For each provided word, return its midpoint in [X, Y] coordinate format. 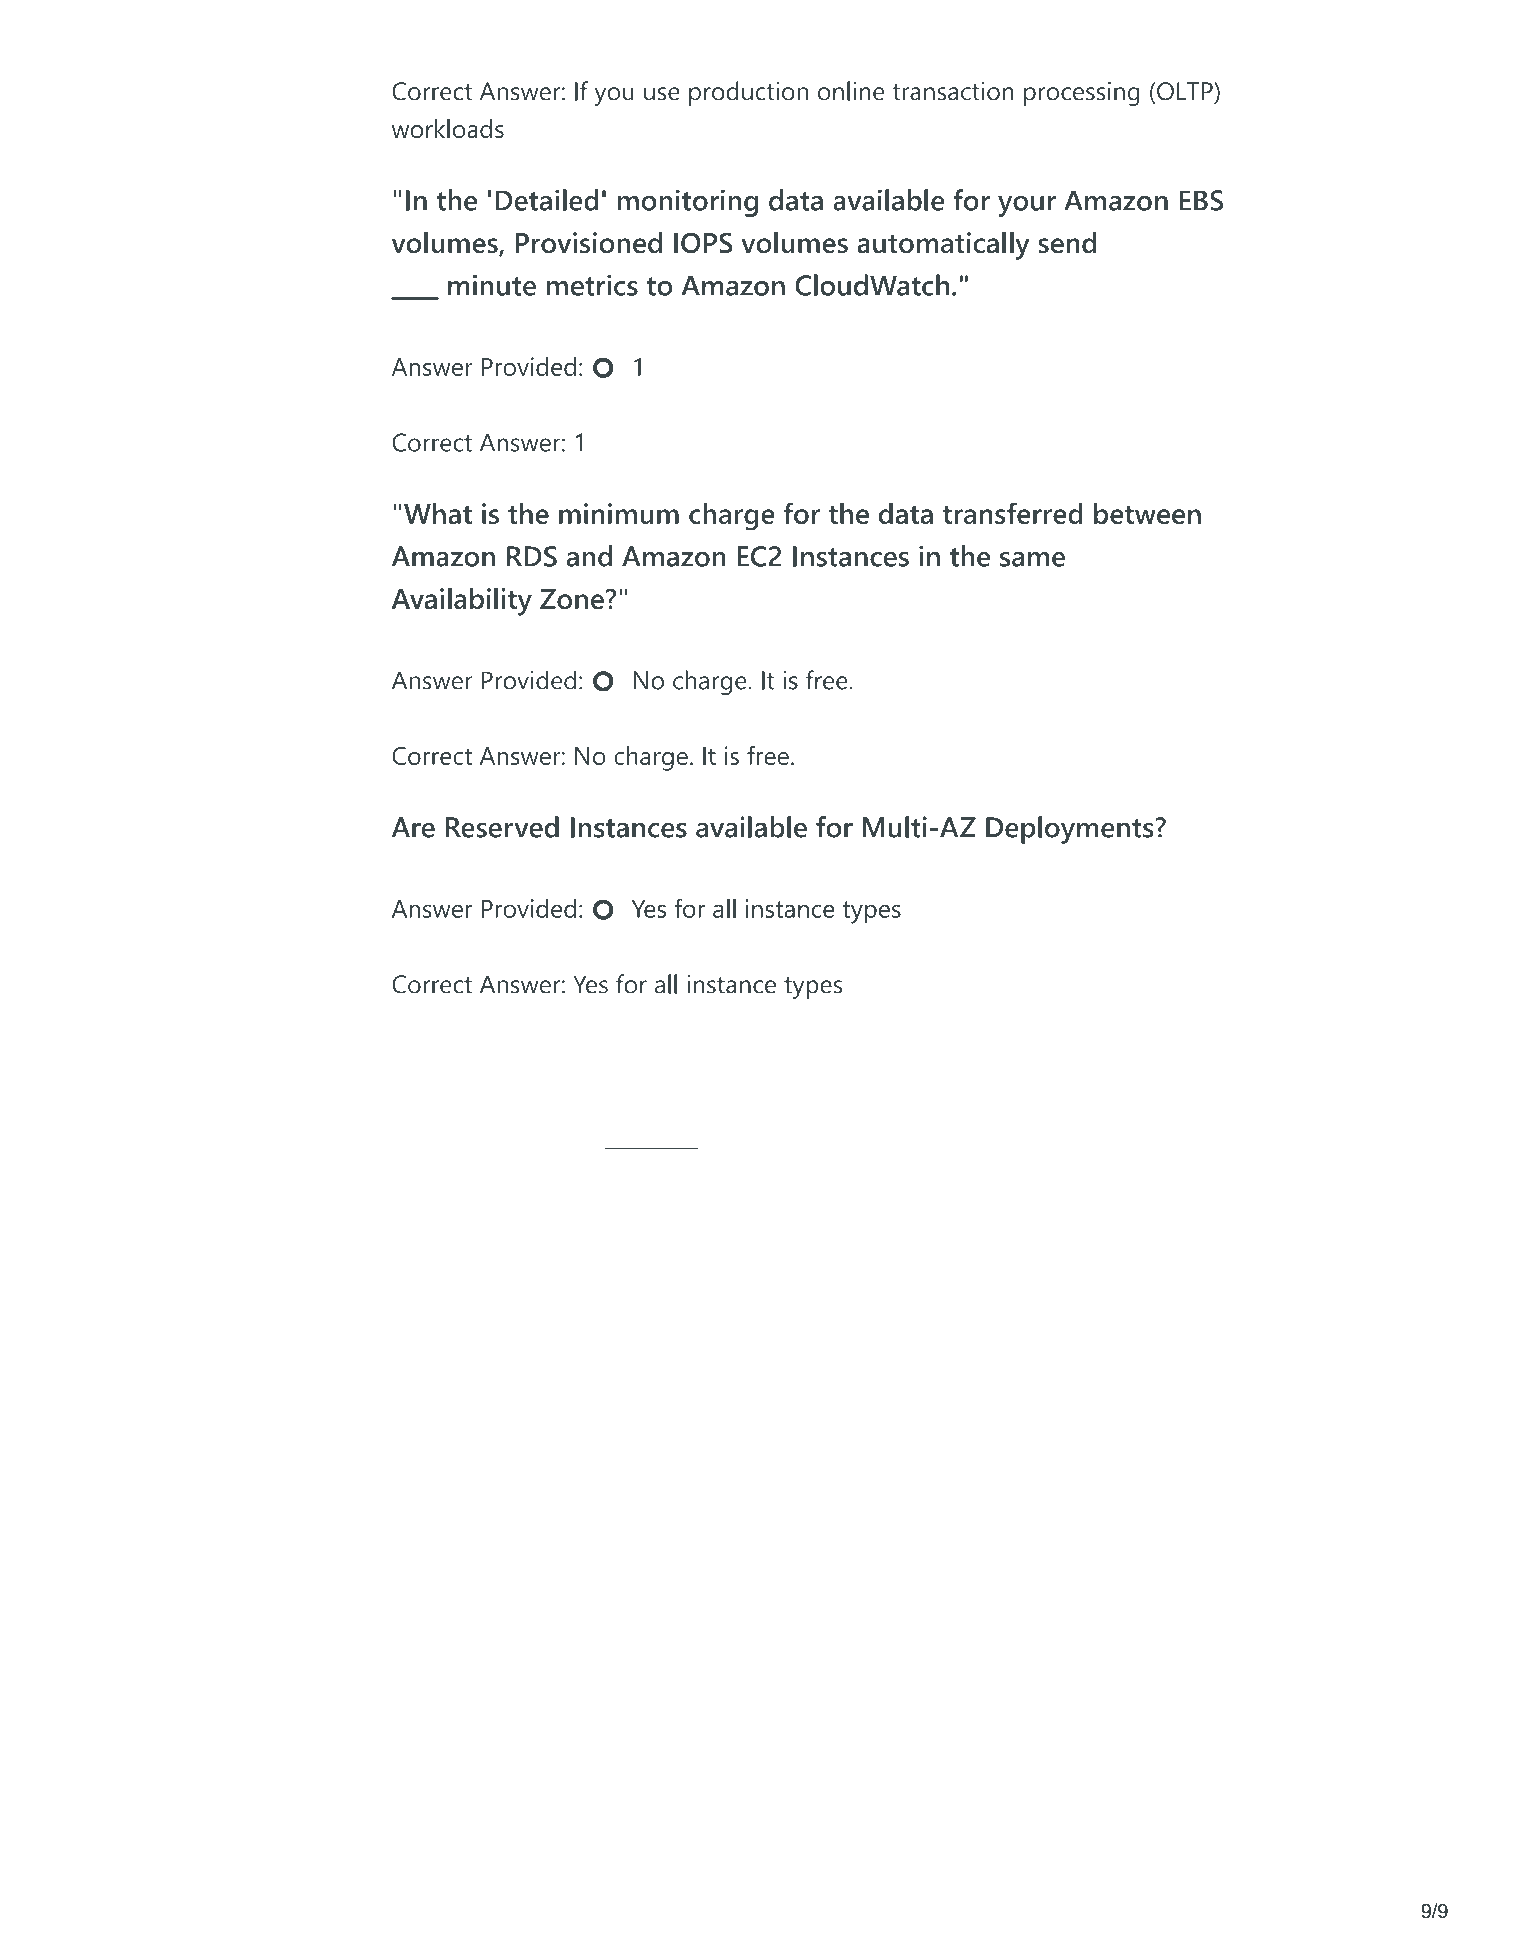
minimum [619, 513]
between [1147, 513]
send [1067, 242]
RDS [532, 556]
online [851, 91]
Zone [572, 599]
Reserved [502, 827]
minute [492, 285]
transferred [1013, 513]
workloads [448, 128]
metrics [592, 285]
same [1032, 559]
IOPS [703, 242]
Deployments [1071, 830]
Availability [462, 602]
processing [1082, 93]
